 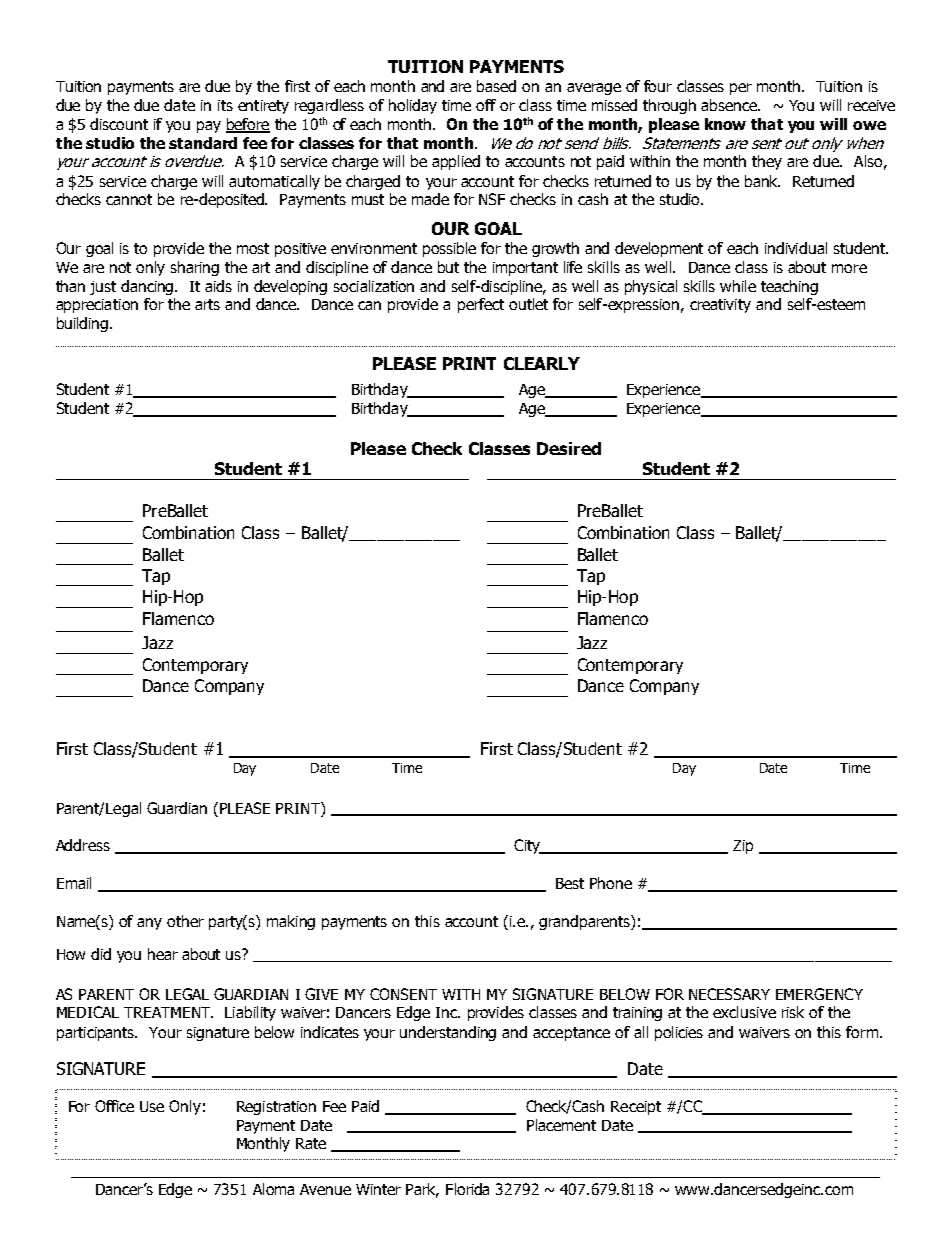 What do you see at coordinates (496, 86) in the screenshot?
I see `based` at bounding box center [496, 86].
